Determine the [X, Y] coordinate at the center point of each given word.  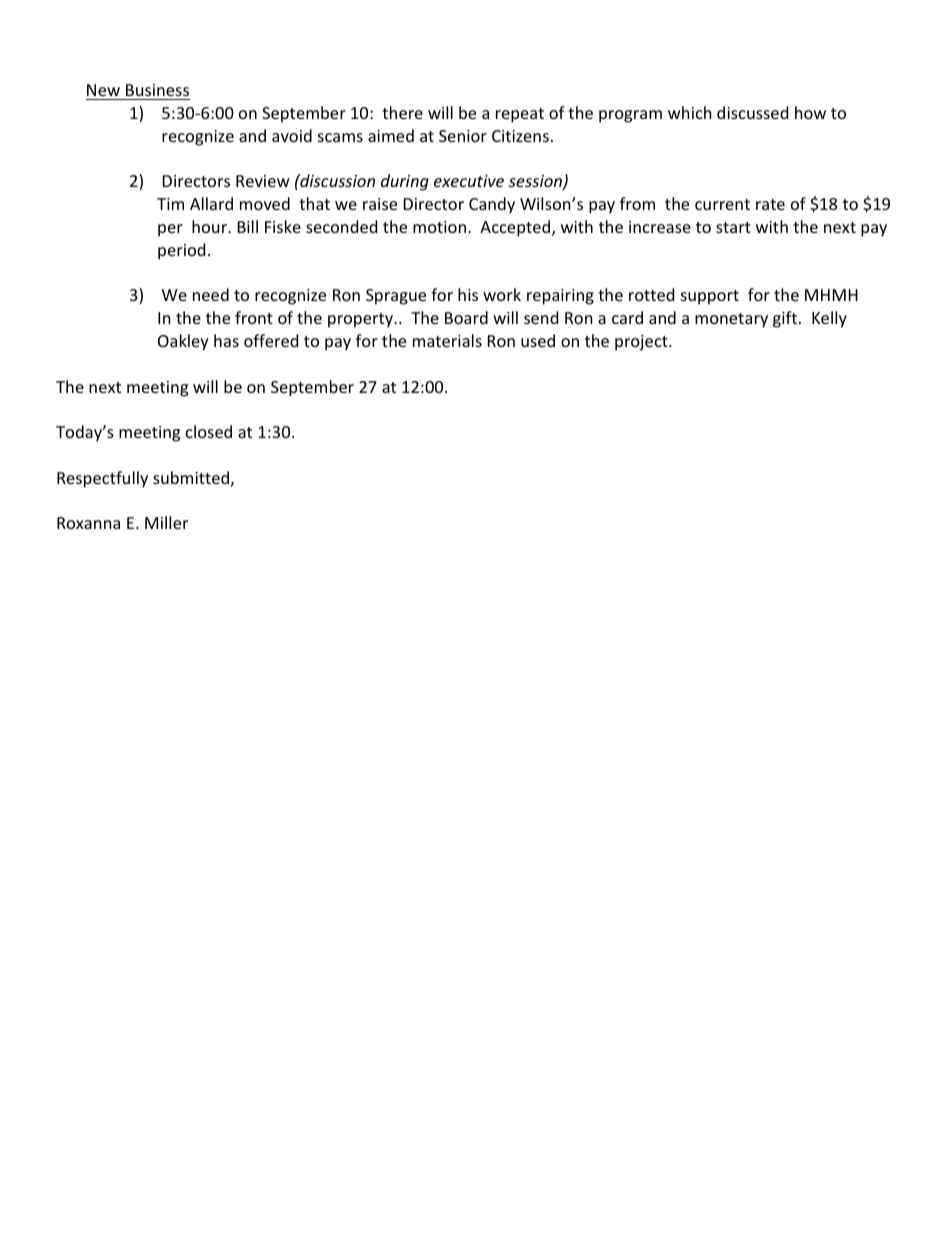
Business [157, 90]
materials [447, 340]
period [181, 251]
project [642, 343]
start [733, 227]
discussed [752, 112]
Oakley [183, 342]
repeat [520, 115]
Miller [166, 522]
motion [439, 227]
